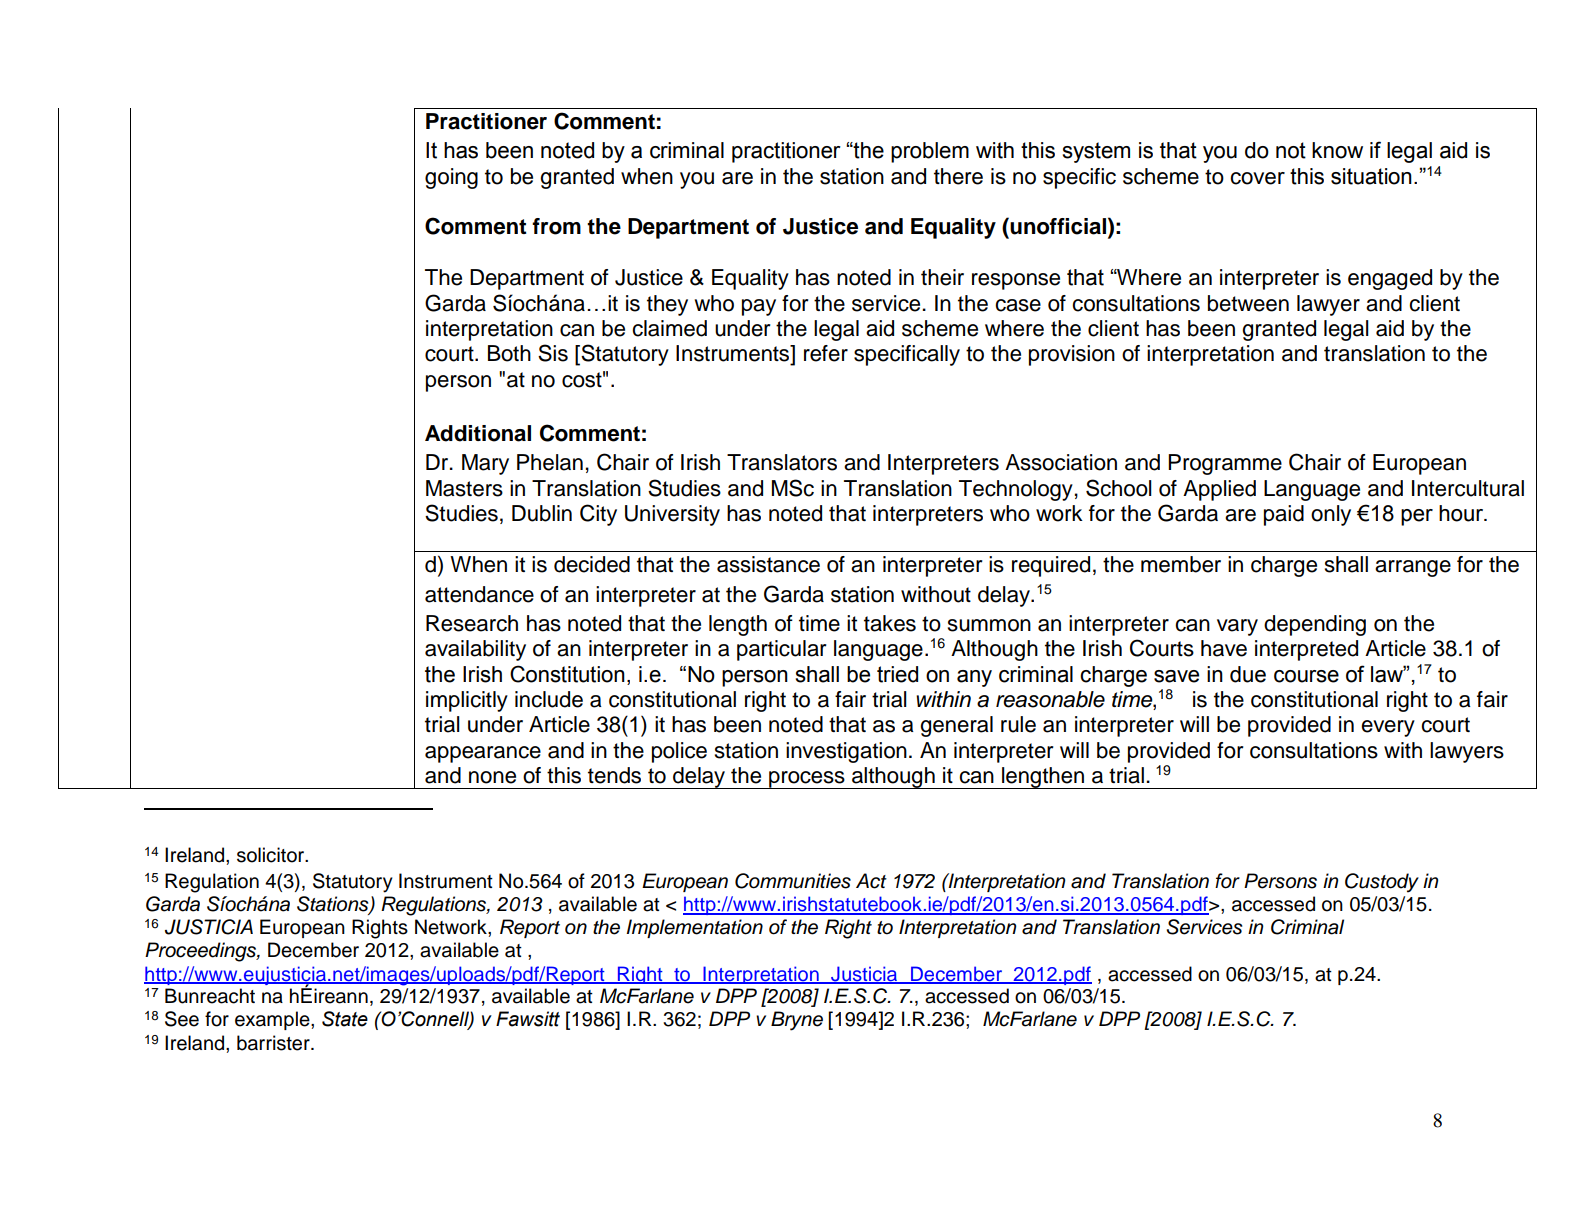 Image resolution: width=1587 pixels, height=1226 pixels. Describe the element at coordinates (930, 152) in the screenshot. I see `problem` at that location.
